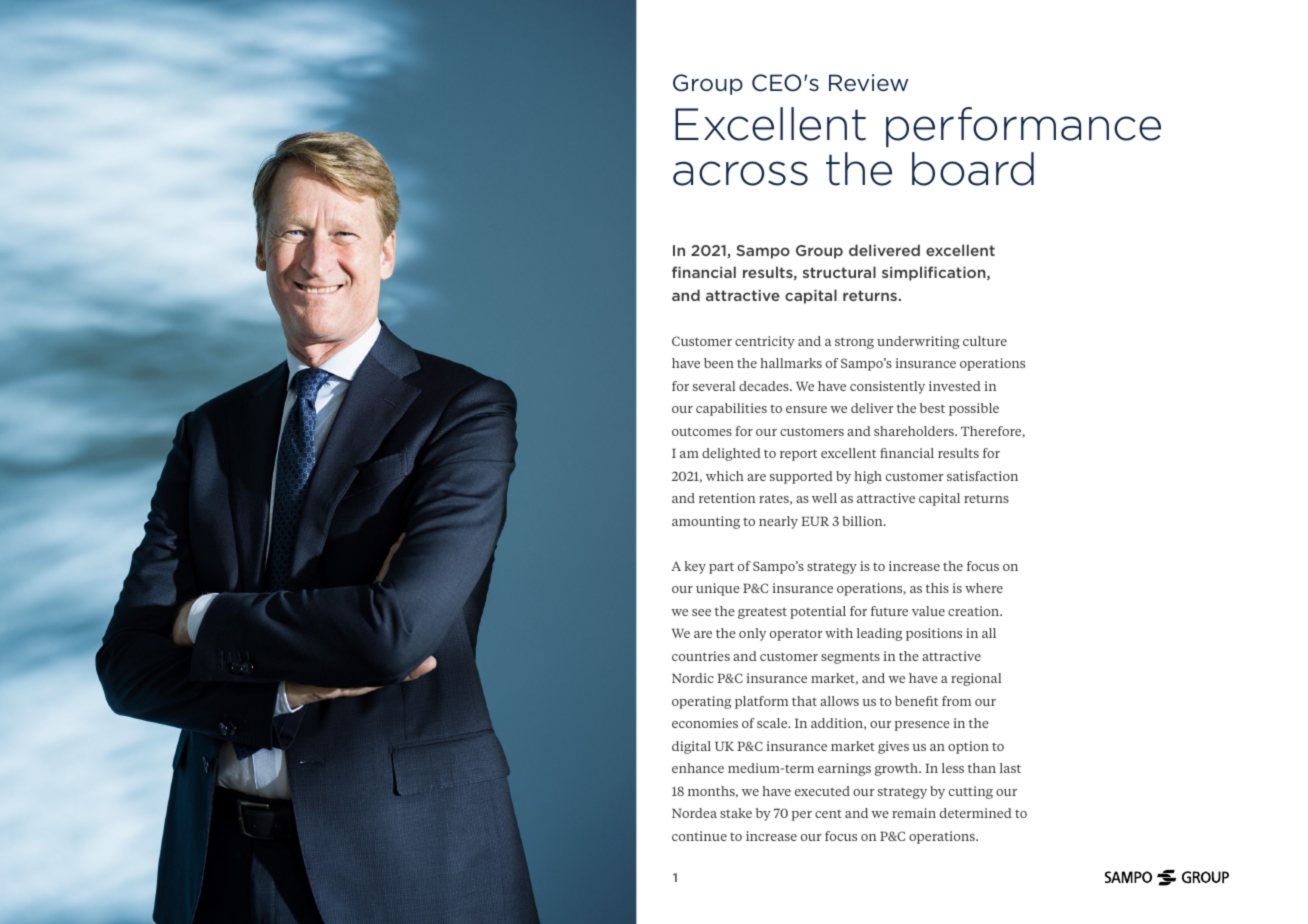  What do you see at coordinates (889, 611) in the page?
I see `future` at bounding box center [889, 611].
